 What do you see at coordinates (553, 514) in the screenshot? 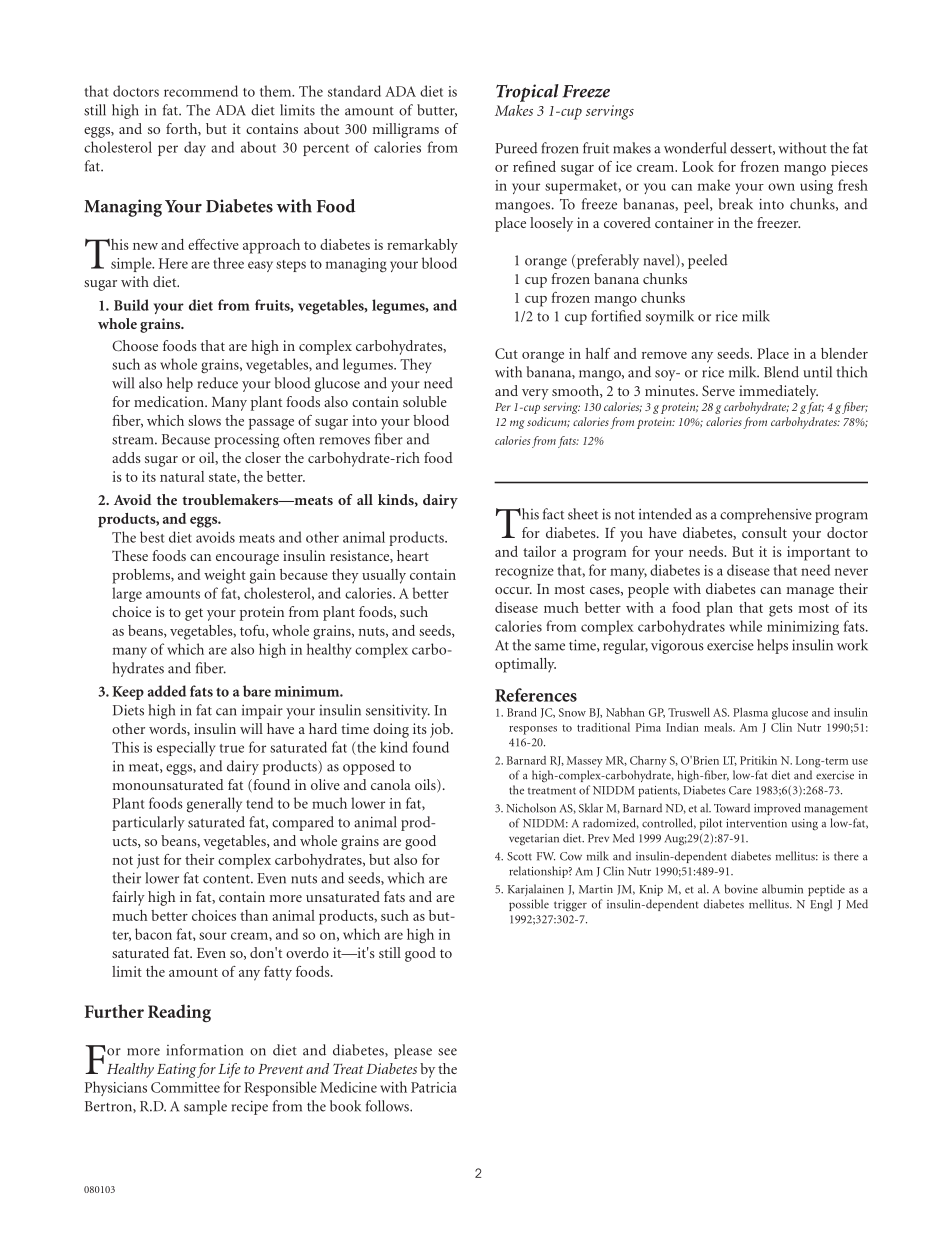
I see `fact` at bounding box center [553, 514].
